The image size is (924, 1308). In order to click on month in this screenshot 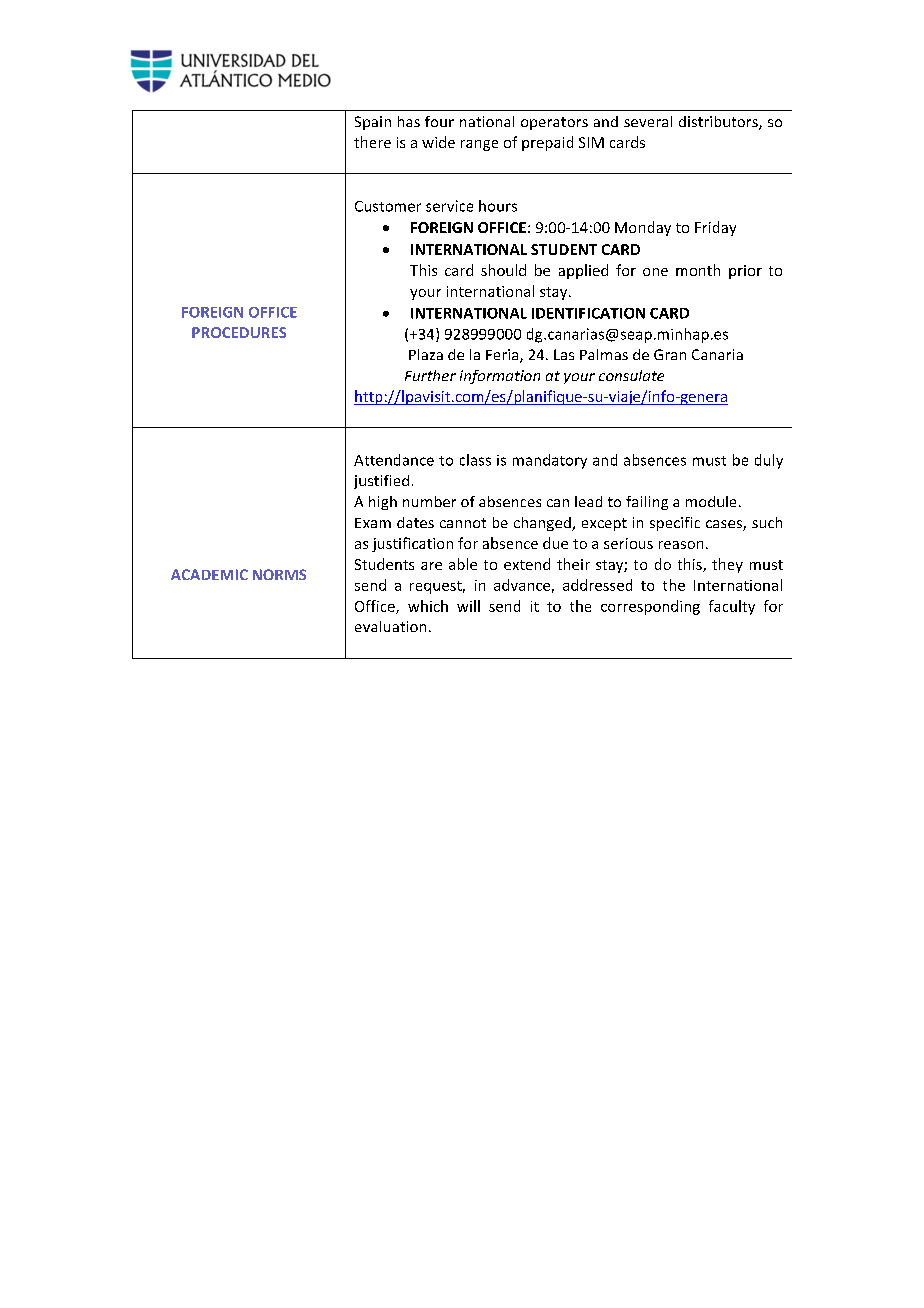, I will do `click(698, 270)`.
